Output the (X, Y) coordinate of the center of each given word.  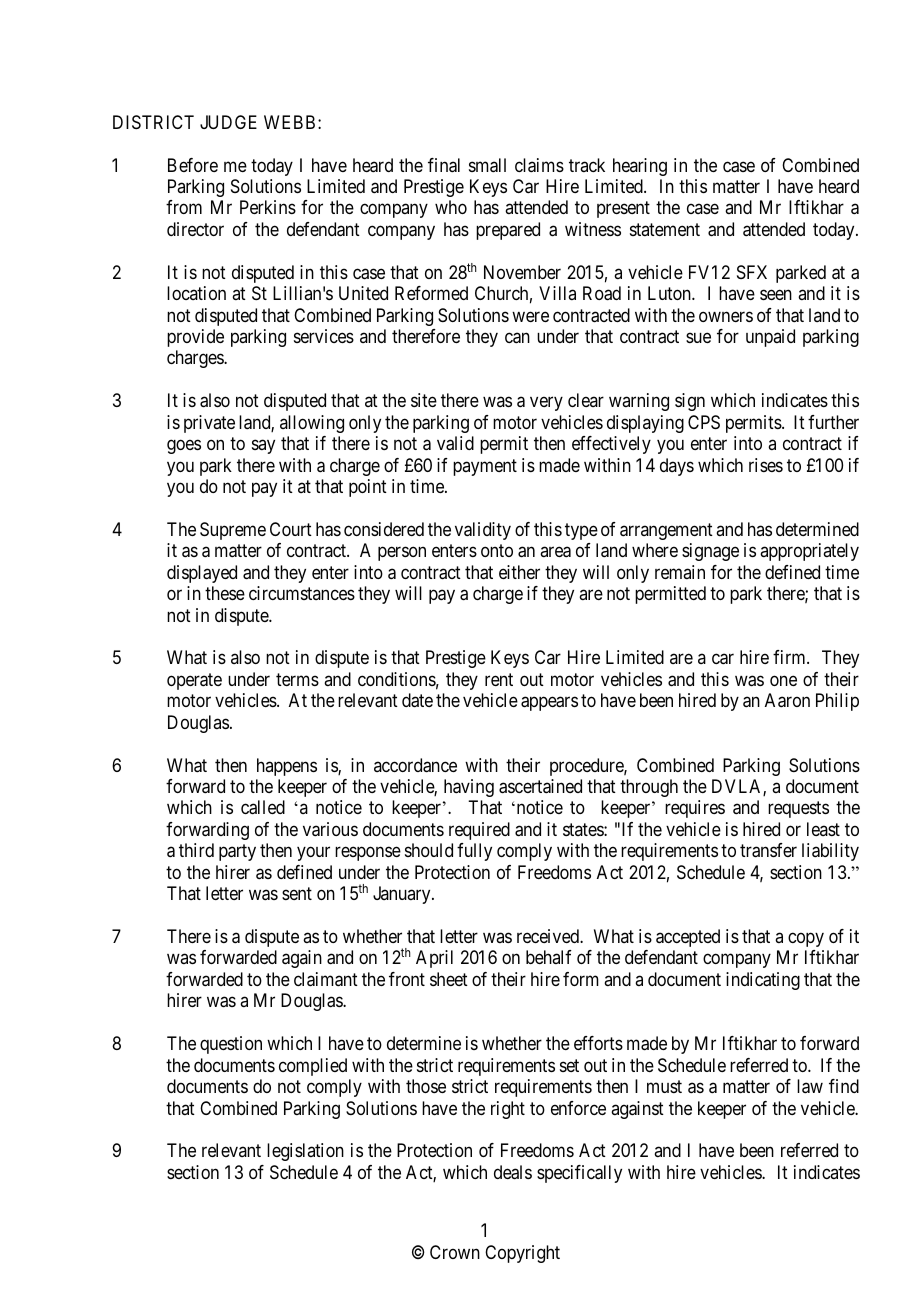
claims (539, 165)
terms (297, 679)
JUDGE (228, 122)
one (783, 680)
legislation (305, 1152)
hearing (640, 167)
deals (513, 1172)
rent (499, 679)
